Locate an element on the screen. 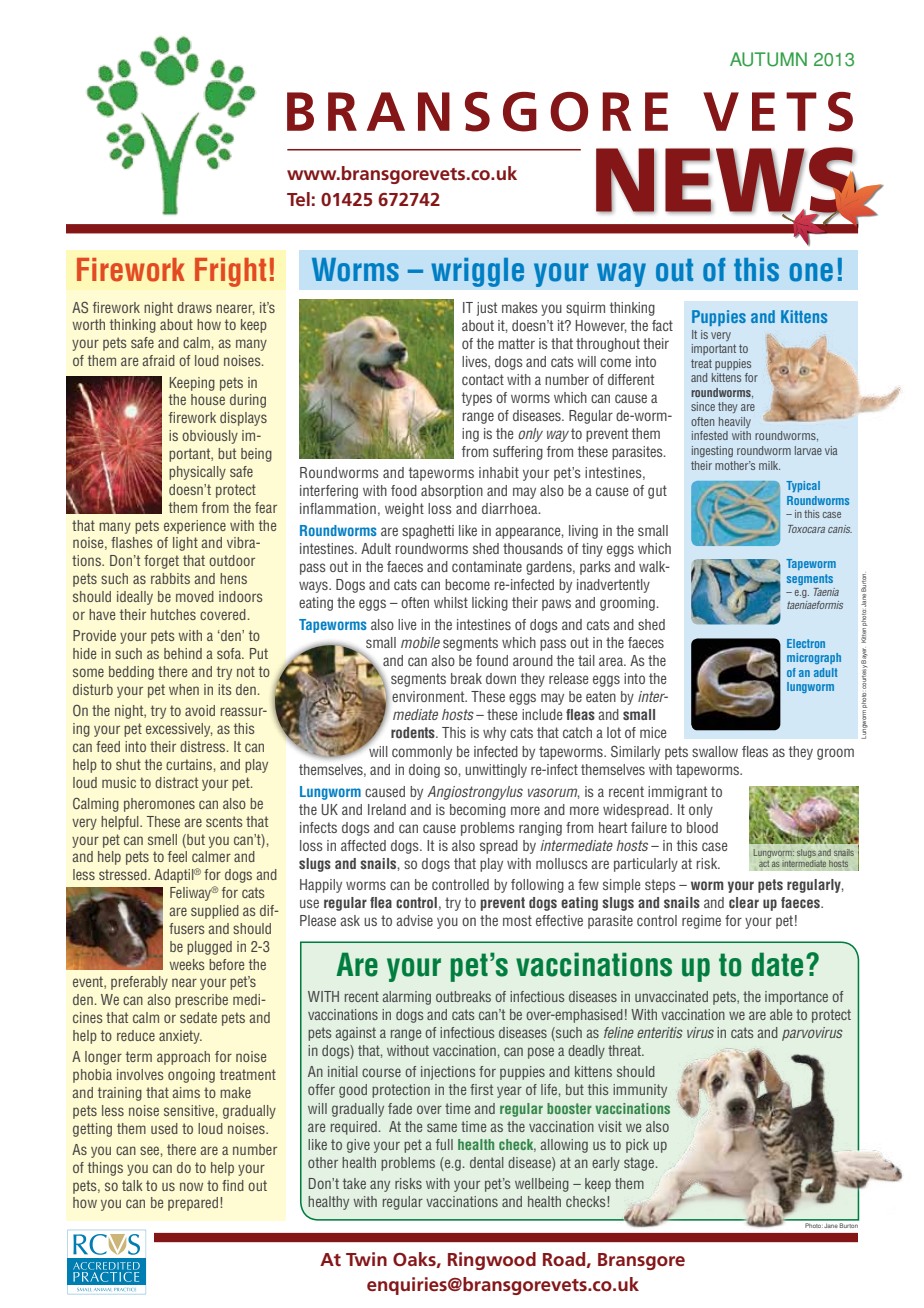  now is located at coordinates (191, 1186).
